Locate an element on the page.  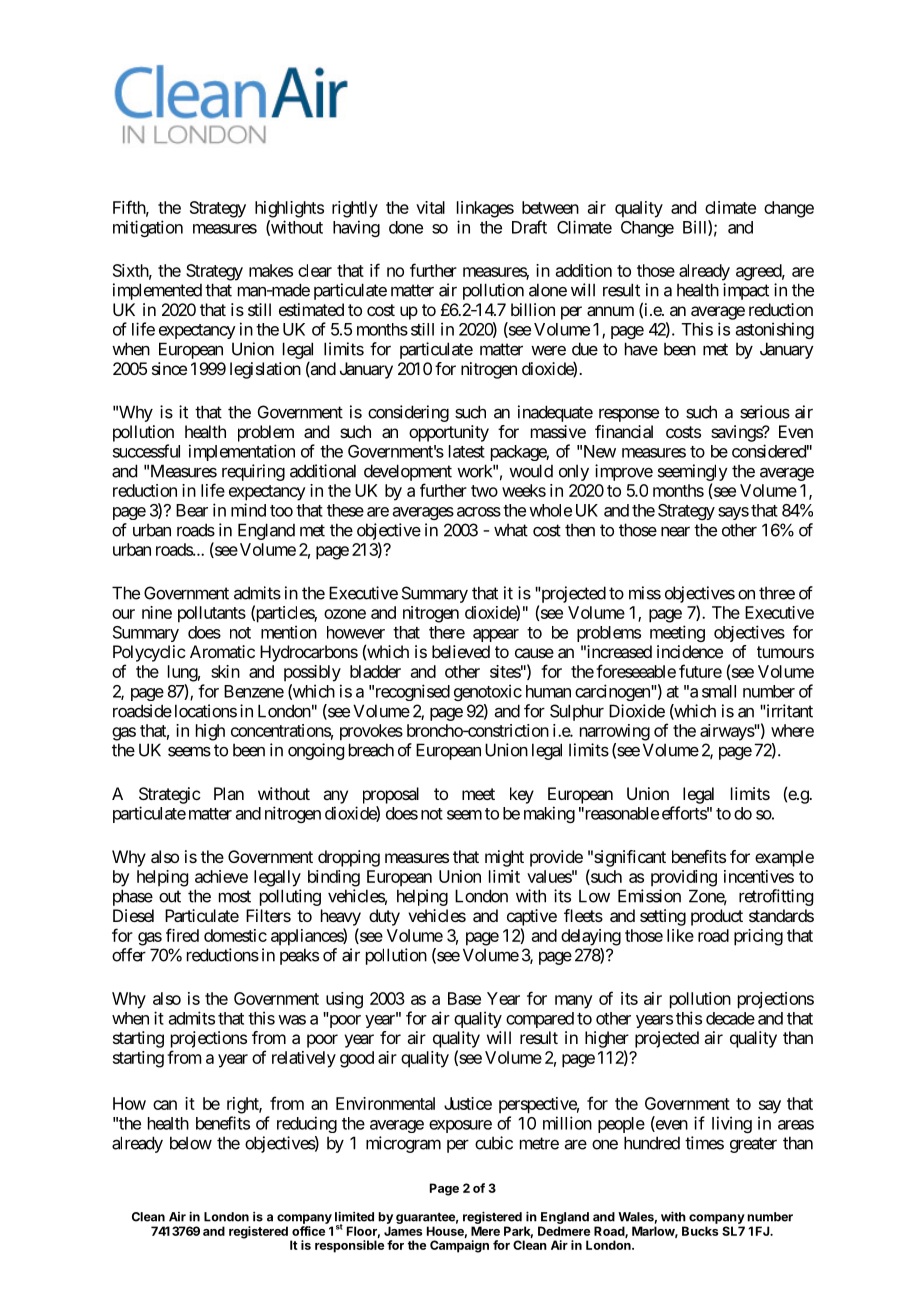
vital is located at coordinates (430, 207).
